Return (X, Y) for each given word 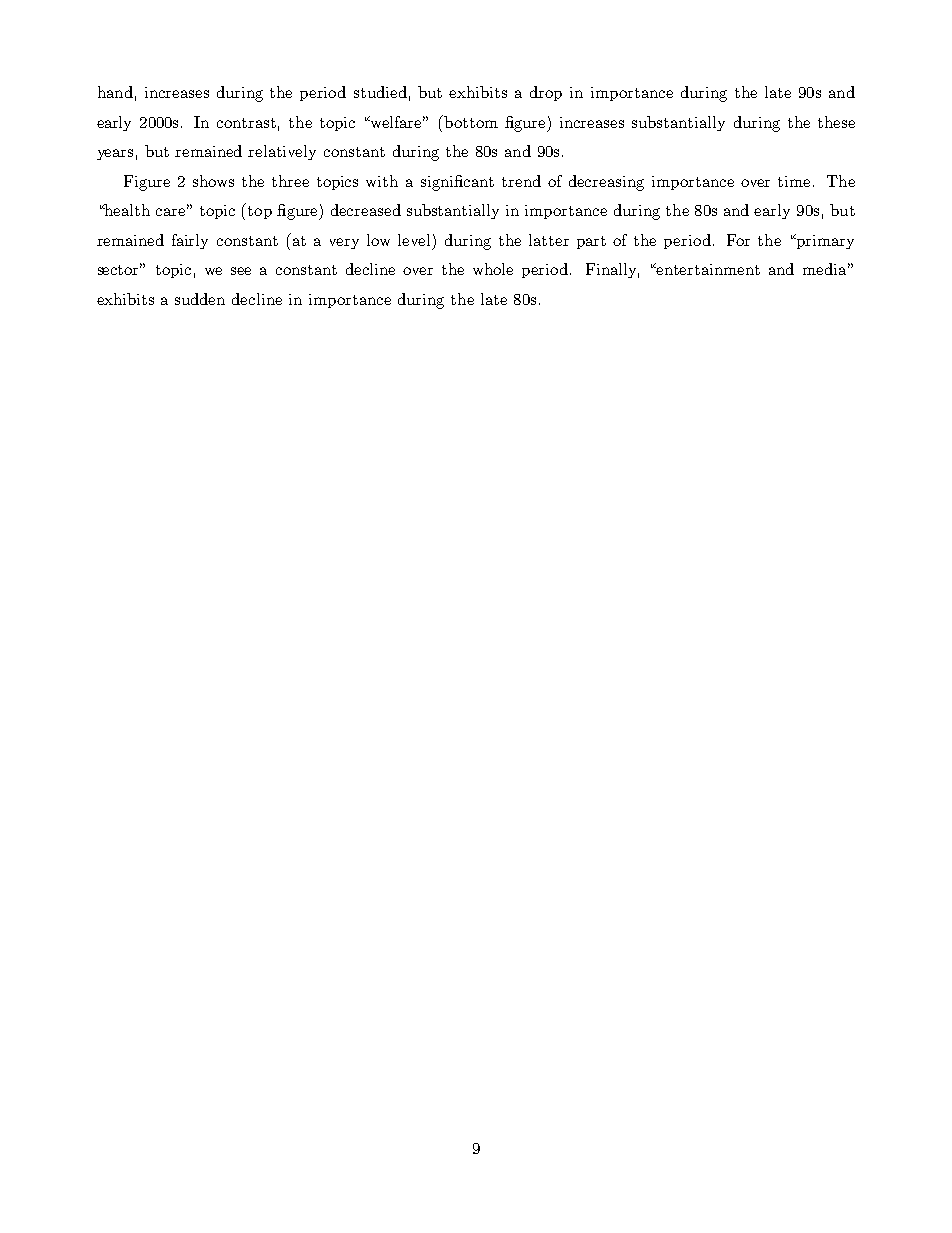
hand (115, 92)
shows (213, 181)
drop (546, 93)
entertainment (707, 269)
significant (457, 183)
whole (493, 269)
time (794, 181)
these (836, 122)
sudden (200, 299)
